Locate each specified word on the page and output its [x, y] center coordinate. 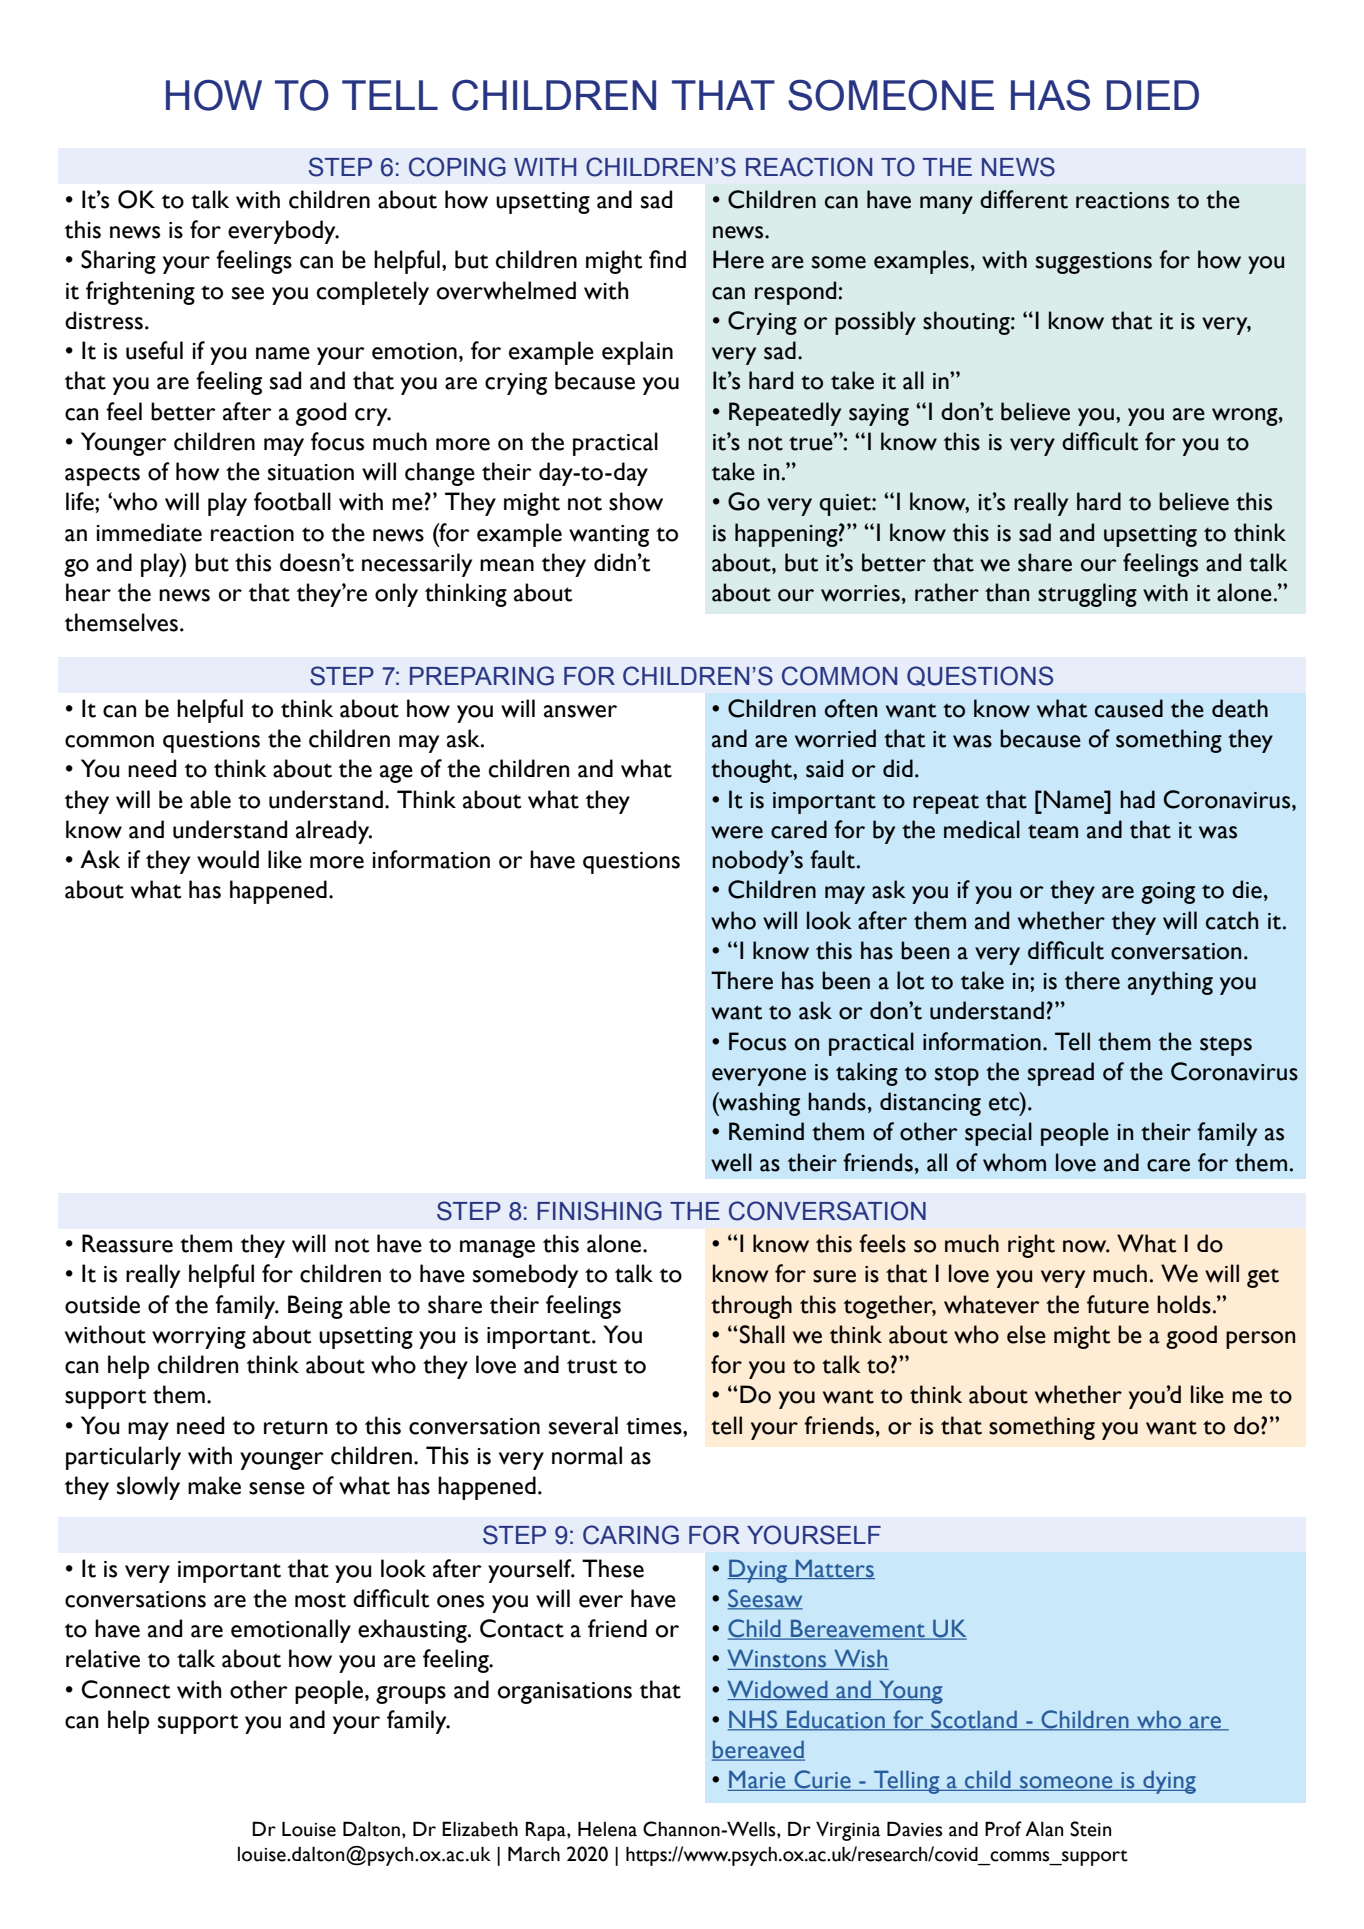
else [1026, 1334]
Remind [766, 1131]
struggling [1087, 595]
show [636, 501]
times [655, 1426]
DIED [1153, 95]
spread [1061, 1074]
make [214, 1485]
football [292, 501]
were [737, 832]
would [228, 859]
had [1137, 799]
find [667, 259]
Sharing [118, 262]
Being [315, 1307]
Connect [125, 1689]
